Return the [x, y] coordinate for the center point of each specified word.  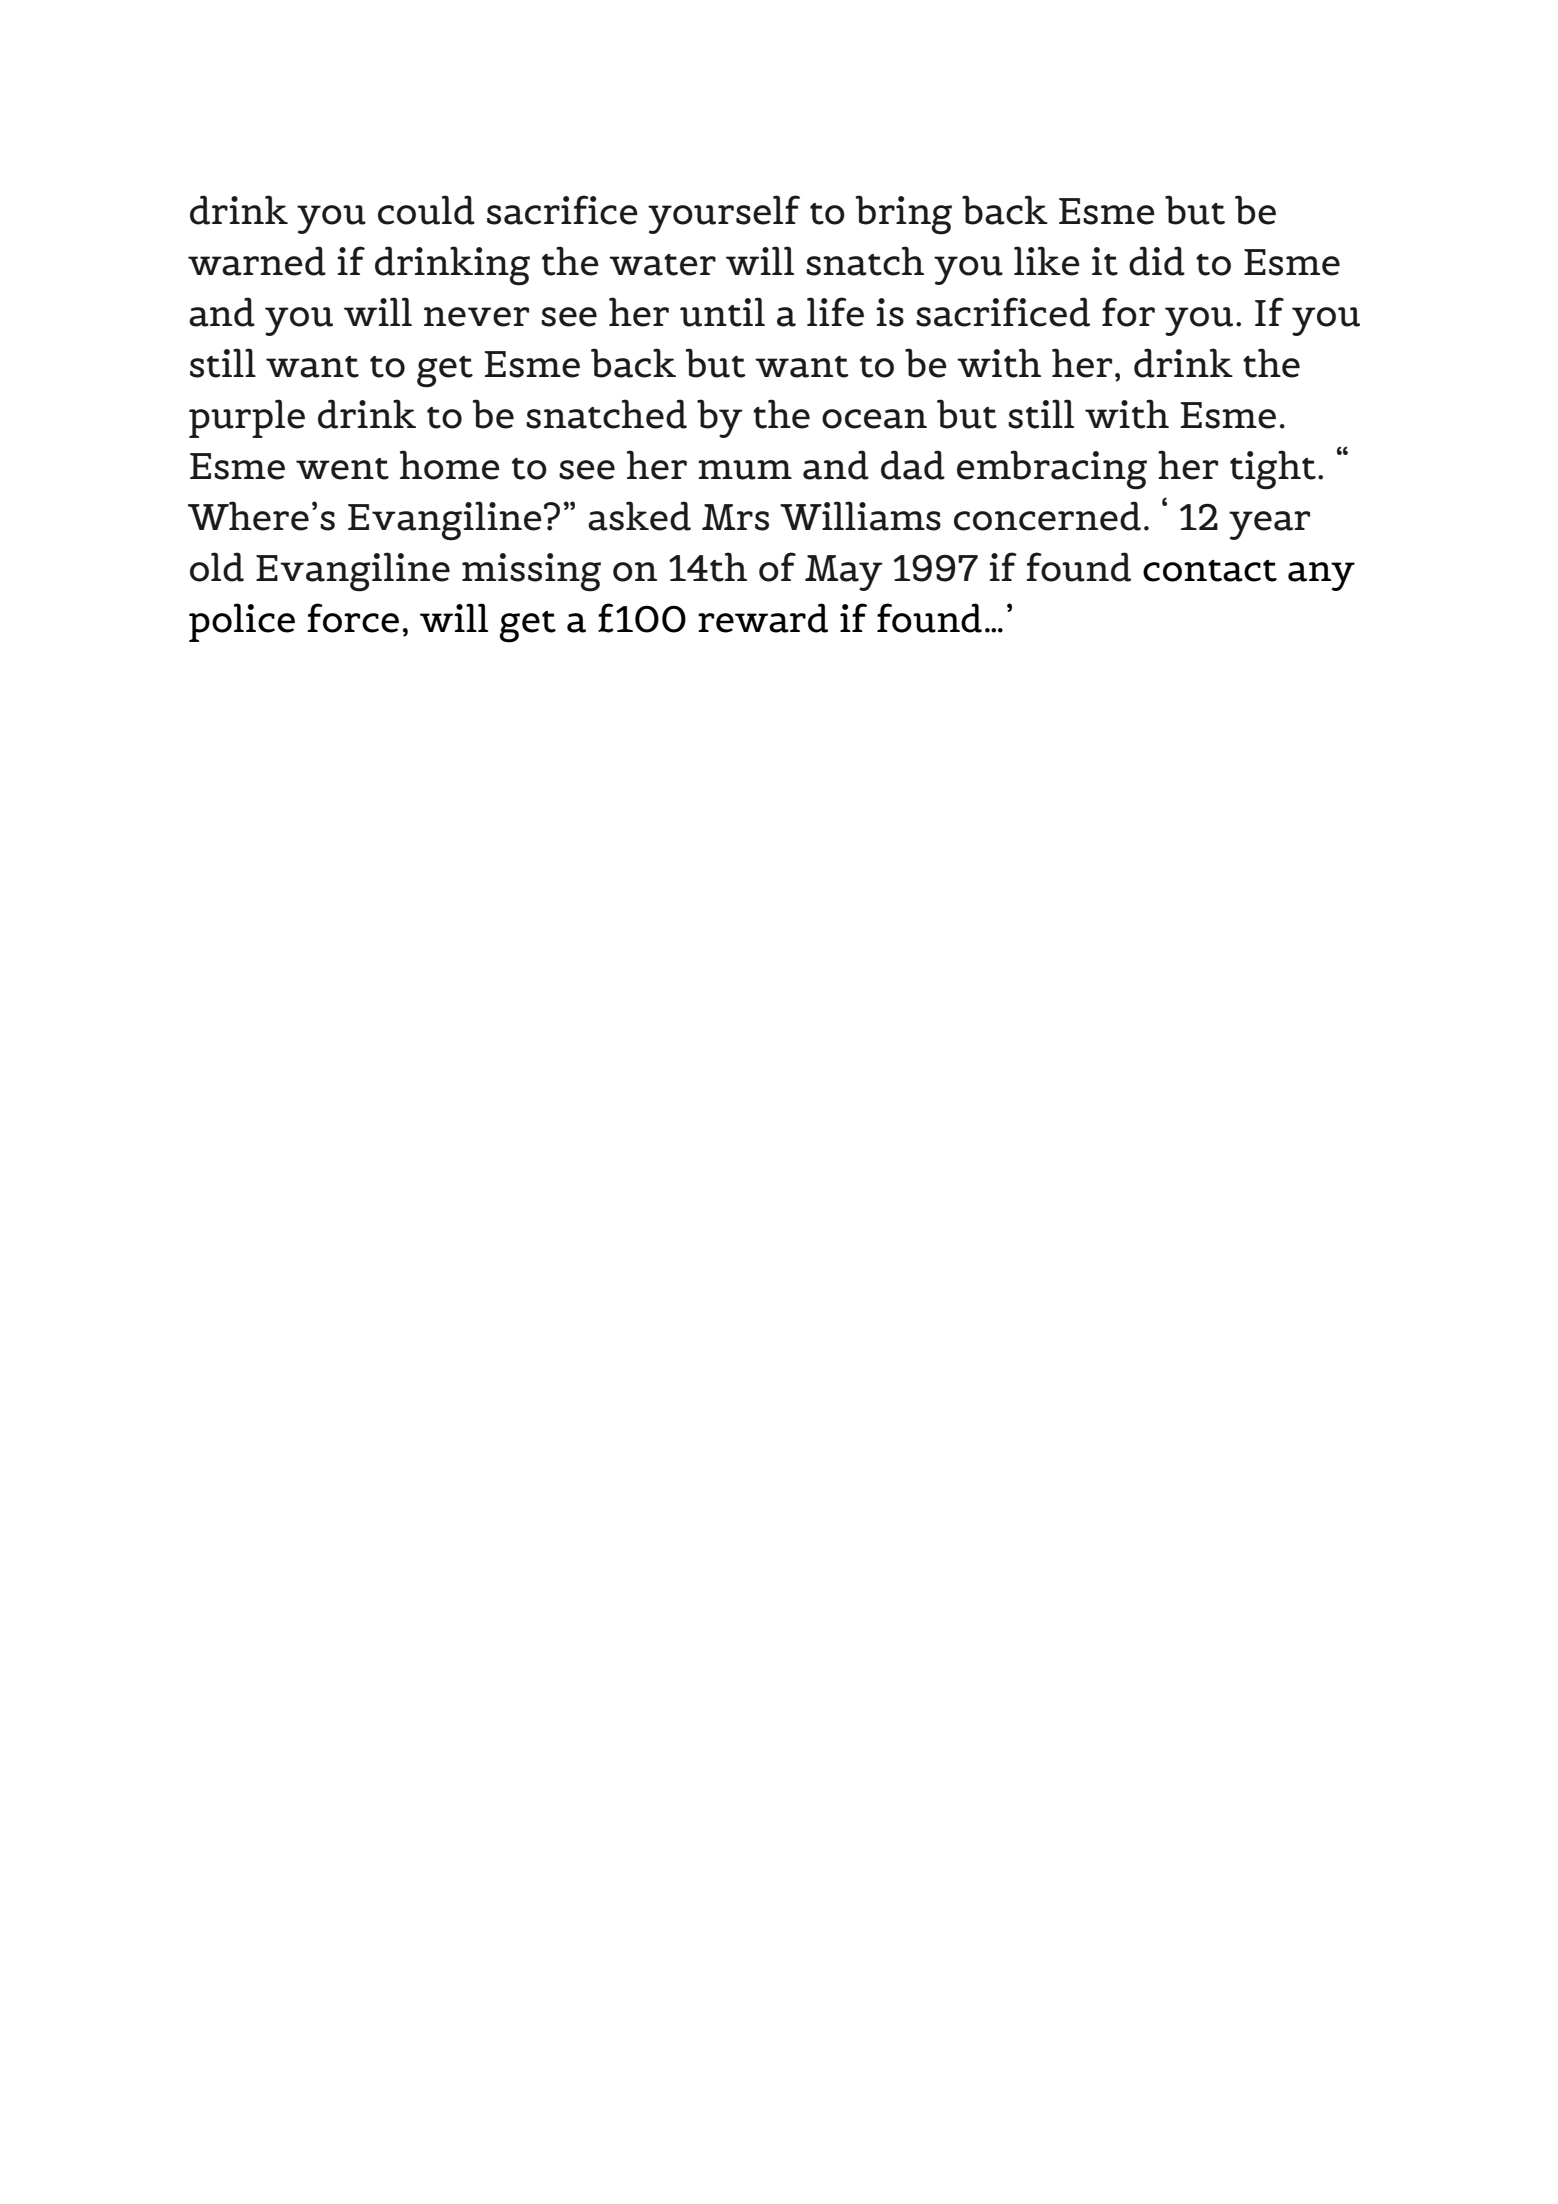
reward [763, 618]
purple [247, 418]
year [1269, 525]
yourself [724, 214]
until [722, 312]
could [426, 210]
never [476, 317]
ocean [874, 419]
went [342, 469]
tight [1273, 470]
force [353, 618]
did [1157, 261]
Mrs [735, 517]
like [1047, 261]
